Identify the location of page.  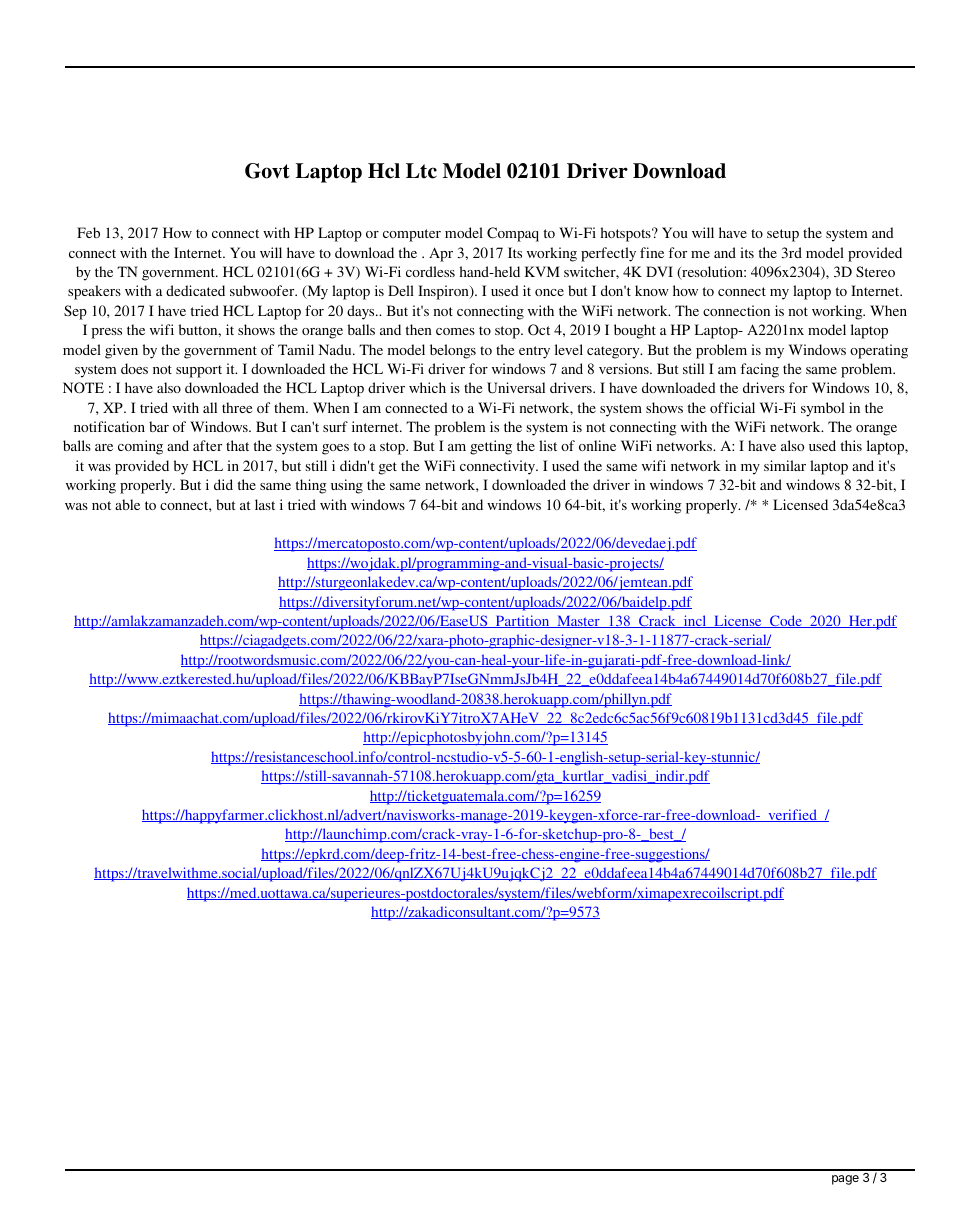
(845, 1180).
